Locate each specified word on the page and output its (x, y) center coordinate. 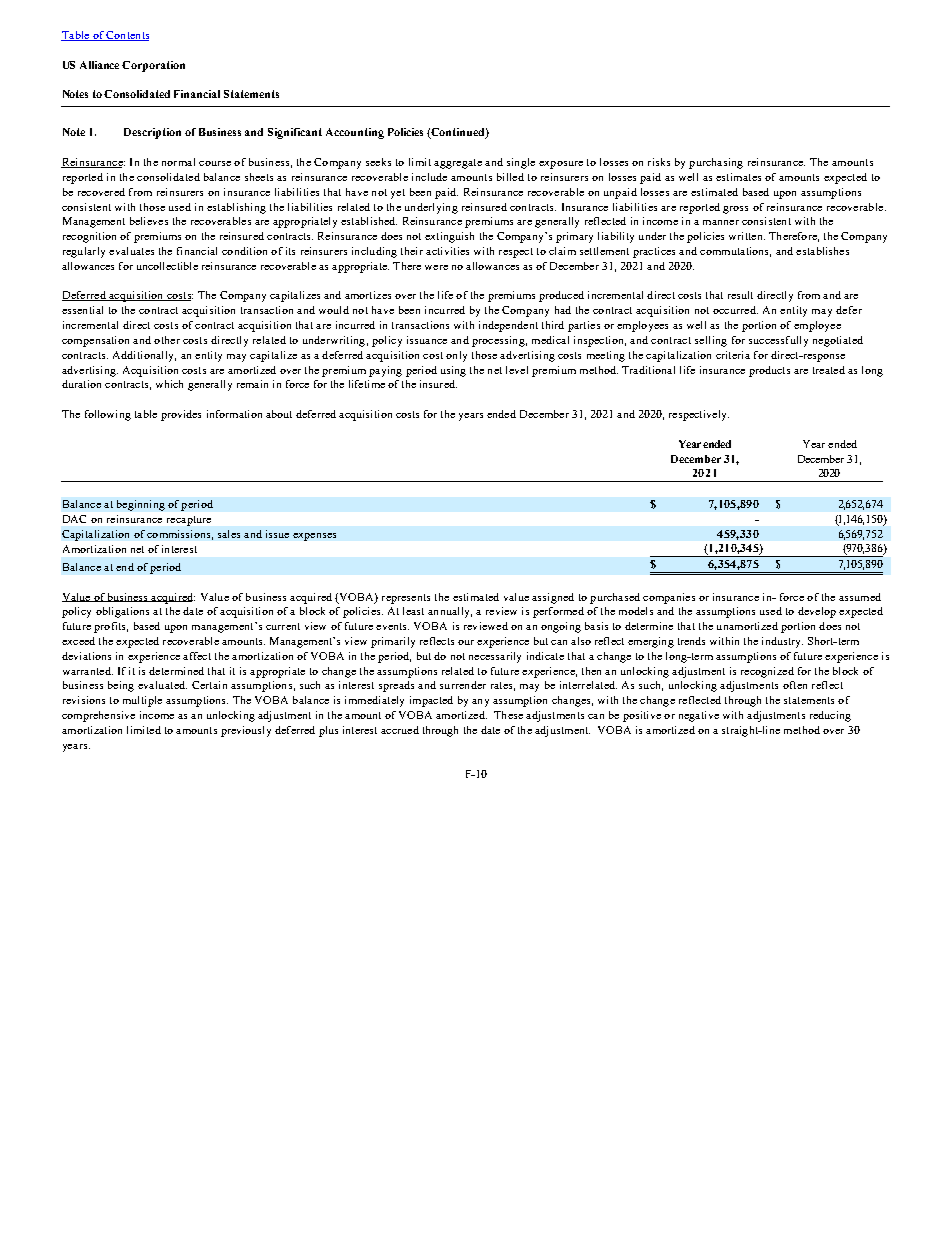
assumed (860, 597)
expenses (314, 537)
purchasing (716, 163)
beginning (141, 505)
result (740, 295)
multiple (142, 701)
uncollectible (167, 266)
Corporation (153, 66)
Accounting (355, 133)
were (436, 267)
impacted (431, 701)
